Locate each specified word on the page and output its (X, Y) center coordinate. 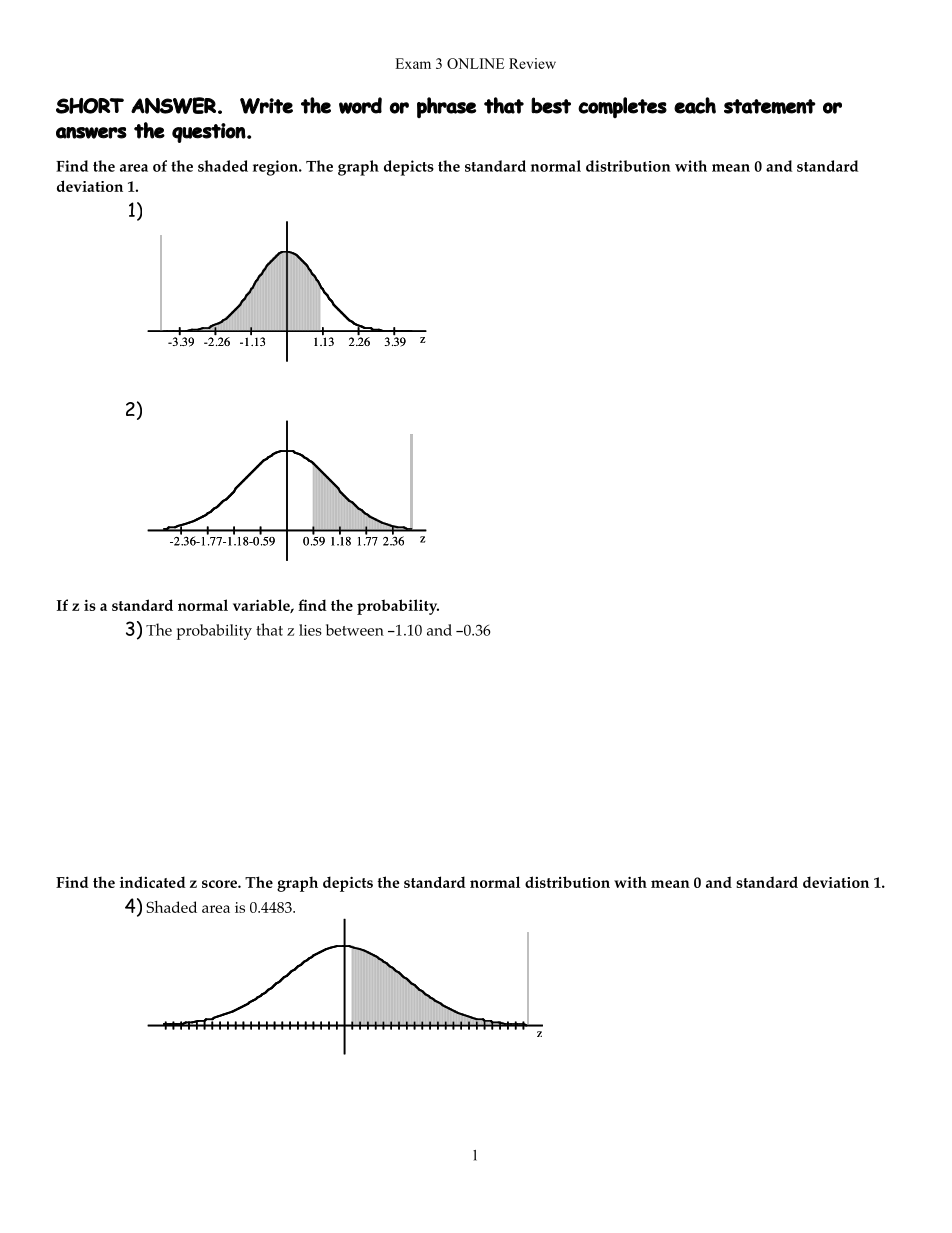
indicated (153, 882)
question (209, 133)
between (355, 630)
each (695, 105)
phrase (446, 107)
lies (310, 630)
